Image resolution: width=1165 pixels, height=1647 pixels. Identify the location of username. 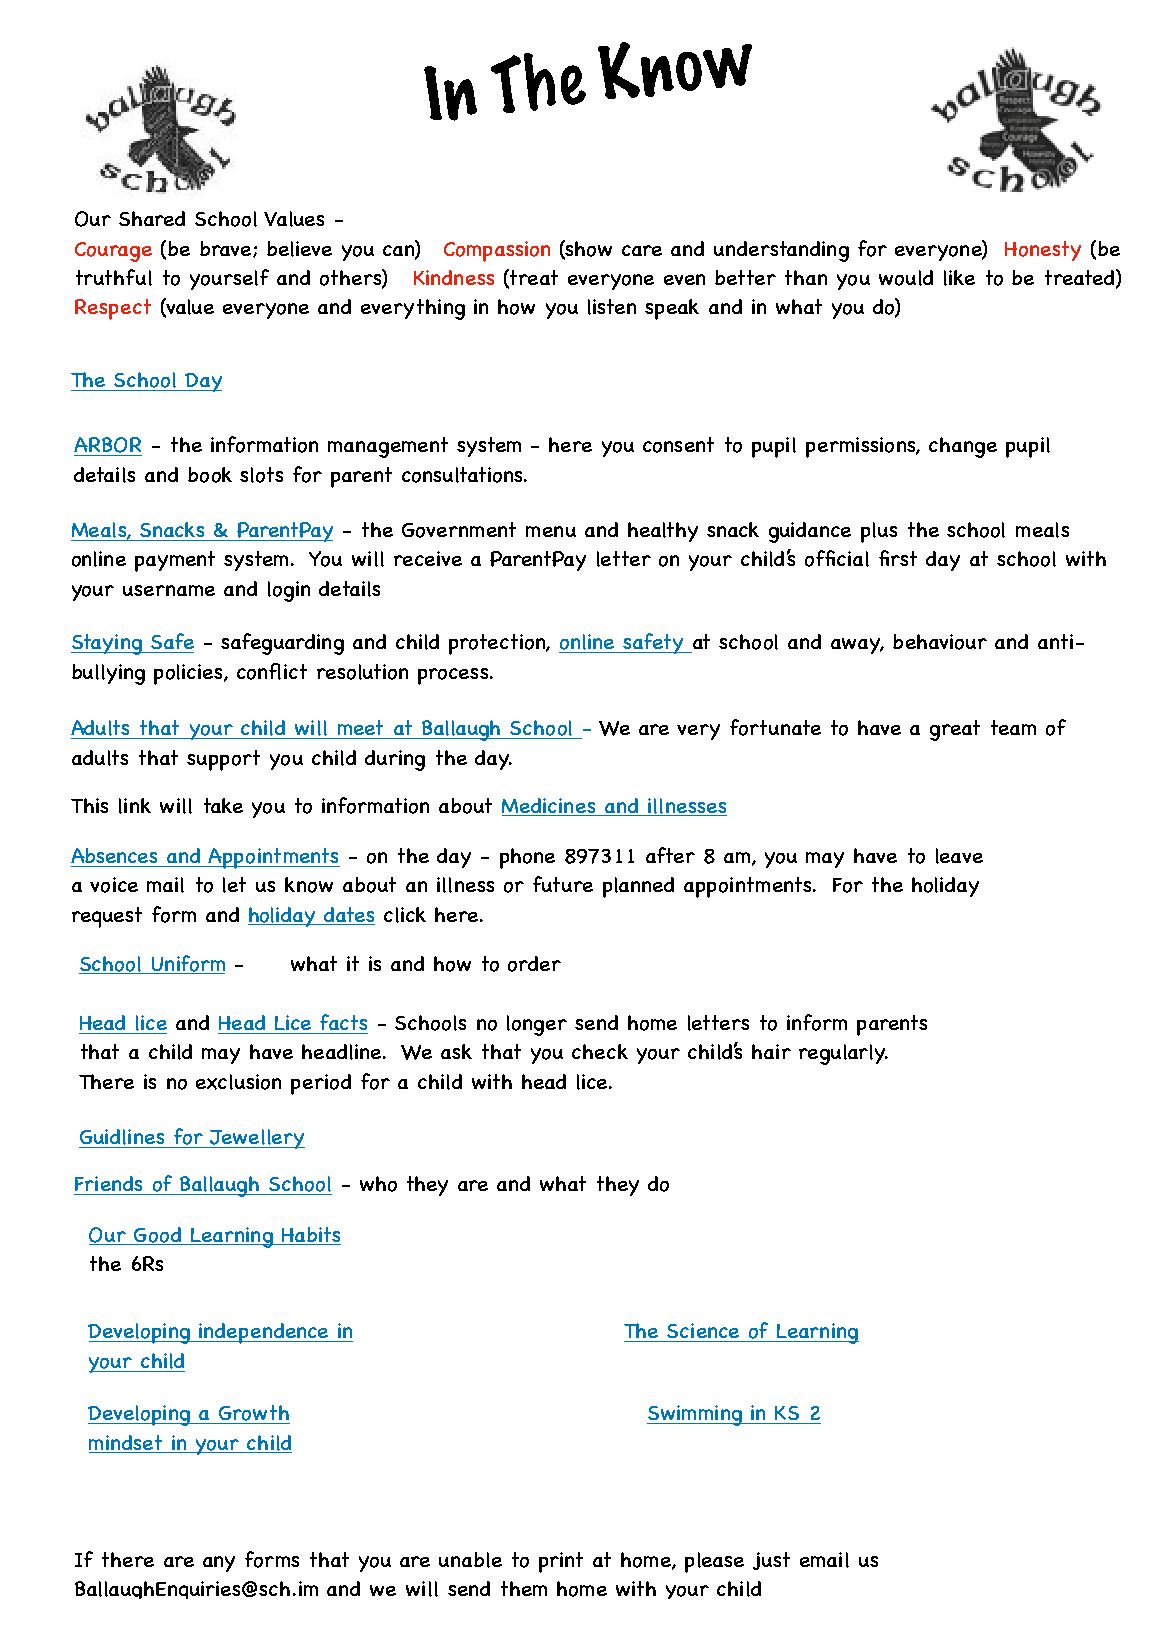
(169, 590).
